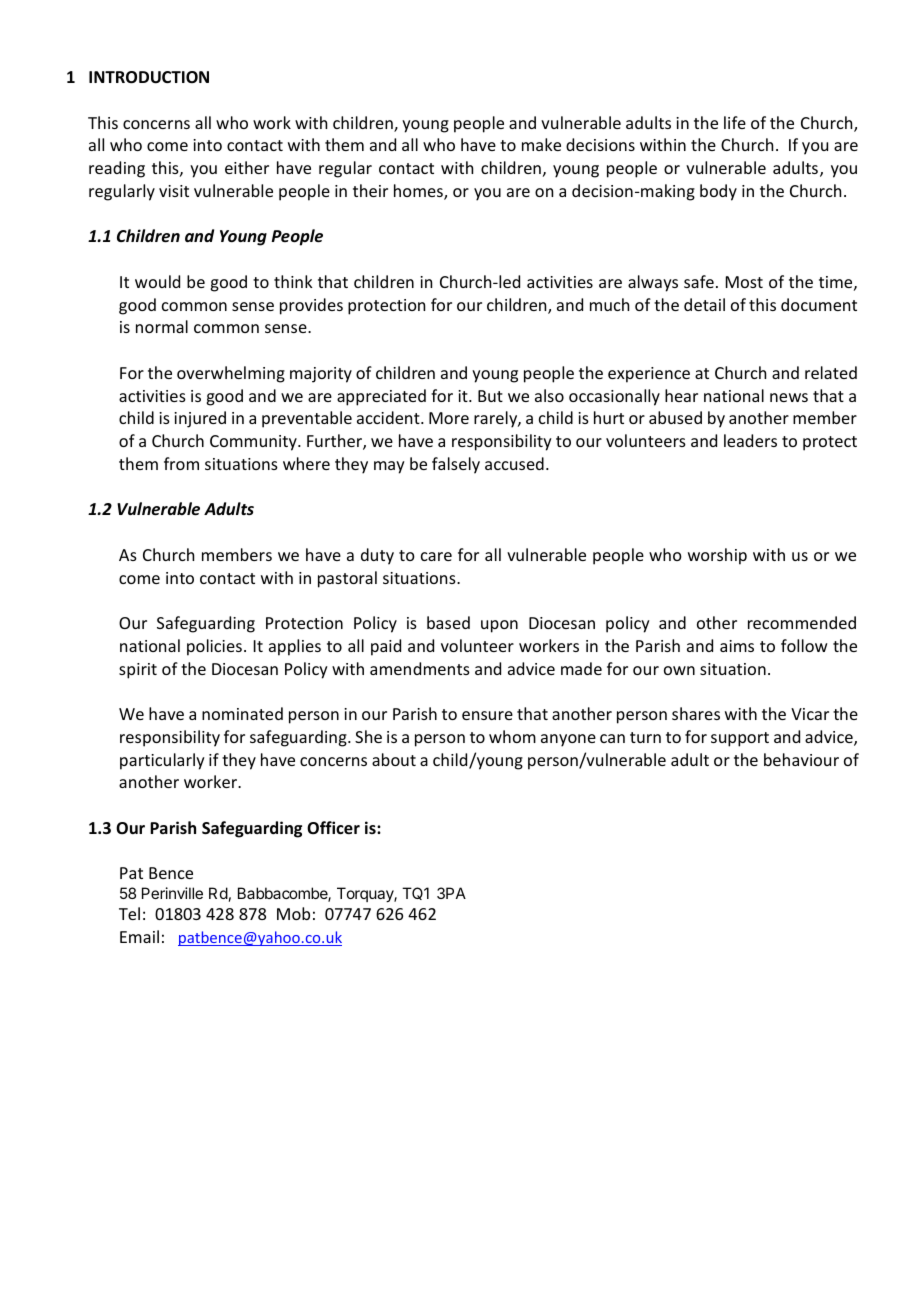  Describe the element at coordinates (717, 556) in the image. I see `worship` at that location.
